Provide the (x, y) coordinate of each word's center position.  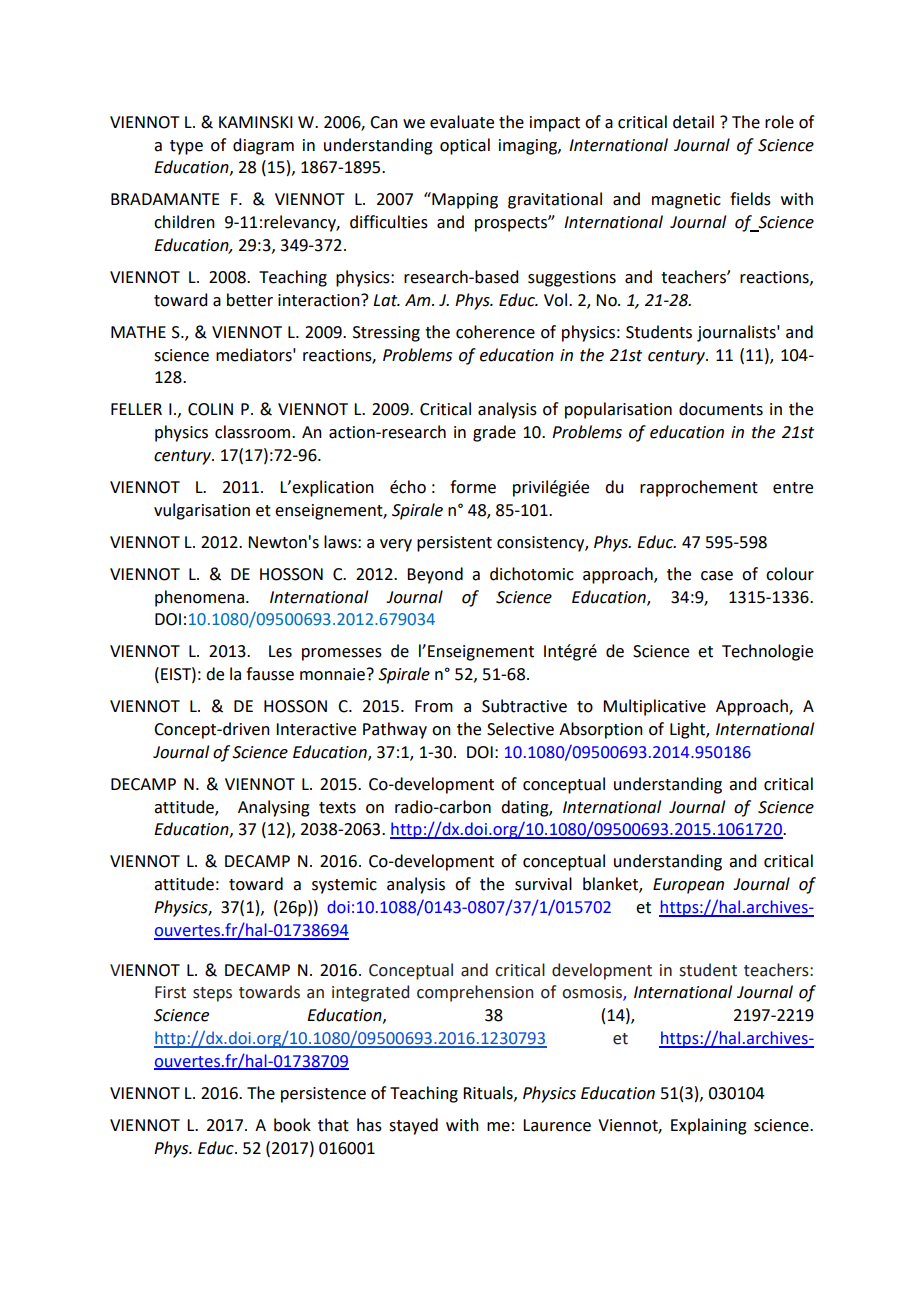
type (186, 147)
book (292, 1125)
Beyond (435, 575)
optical (465, 146)
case (717, 576)
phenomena (199, 598)
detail (693, 122)
